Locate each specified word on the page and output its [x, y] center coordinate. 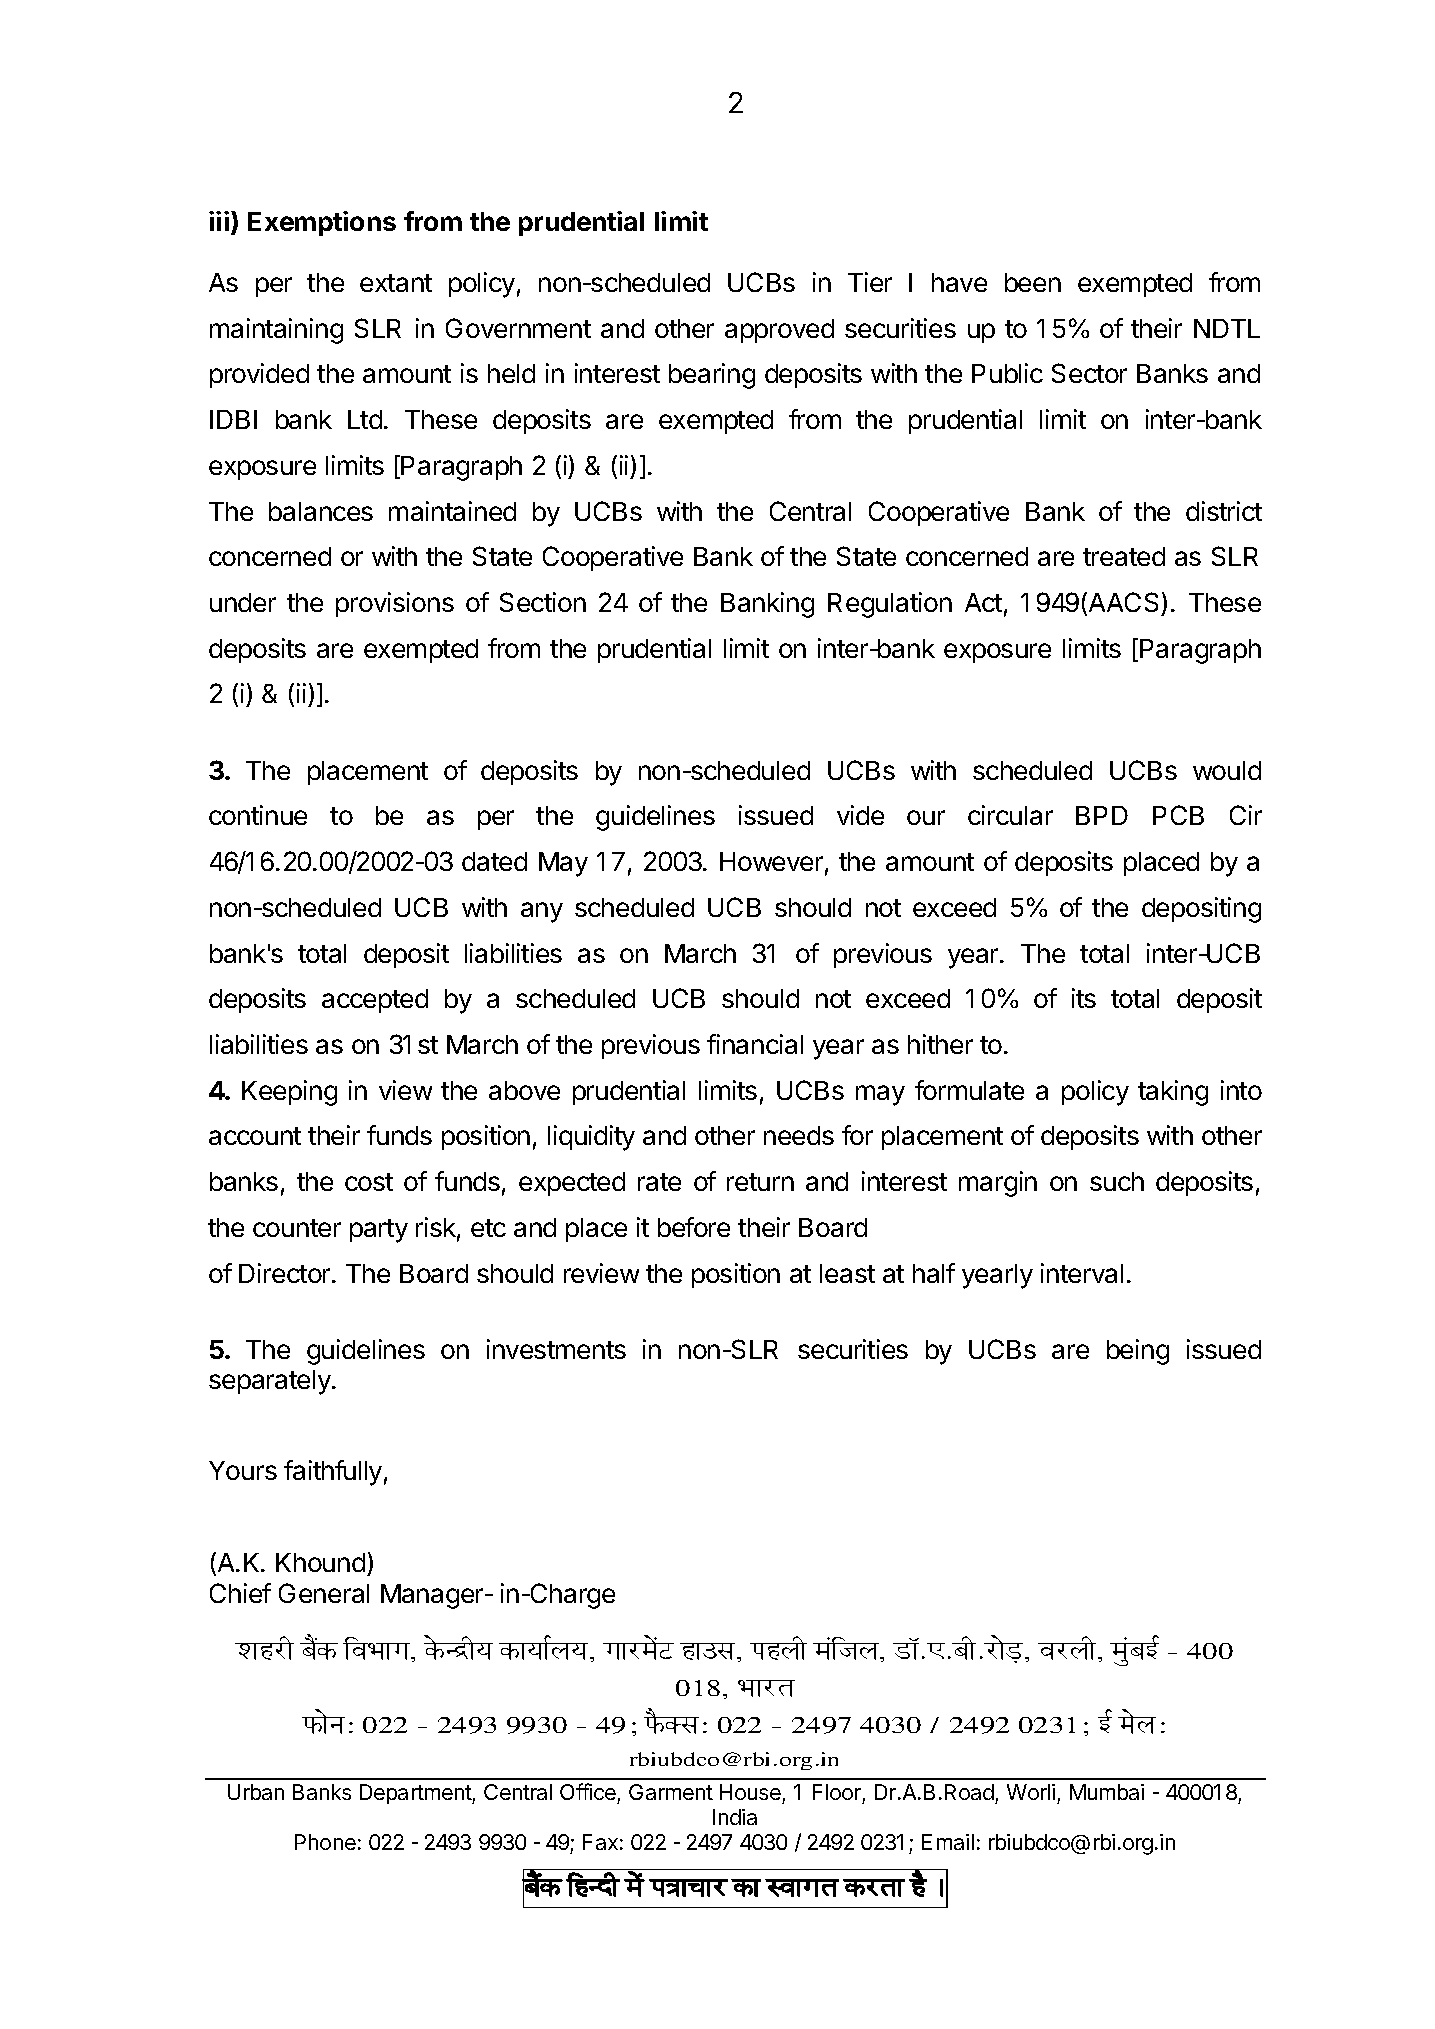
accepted [375, 1001]
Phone [325, 1842]
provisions [395, 604]
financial [755, 1044]
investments [556, 1349]
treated [1124, 556]
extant [396, 283]
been [1033, 282]
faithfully [333, 1473]
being [1138, 1352]
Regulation [890, 605]
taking [1173, 1093]
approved [779, 331]
